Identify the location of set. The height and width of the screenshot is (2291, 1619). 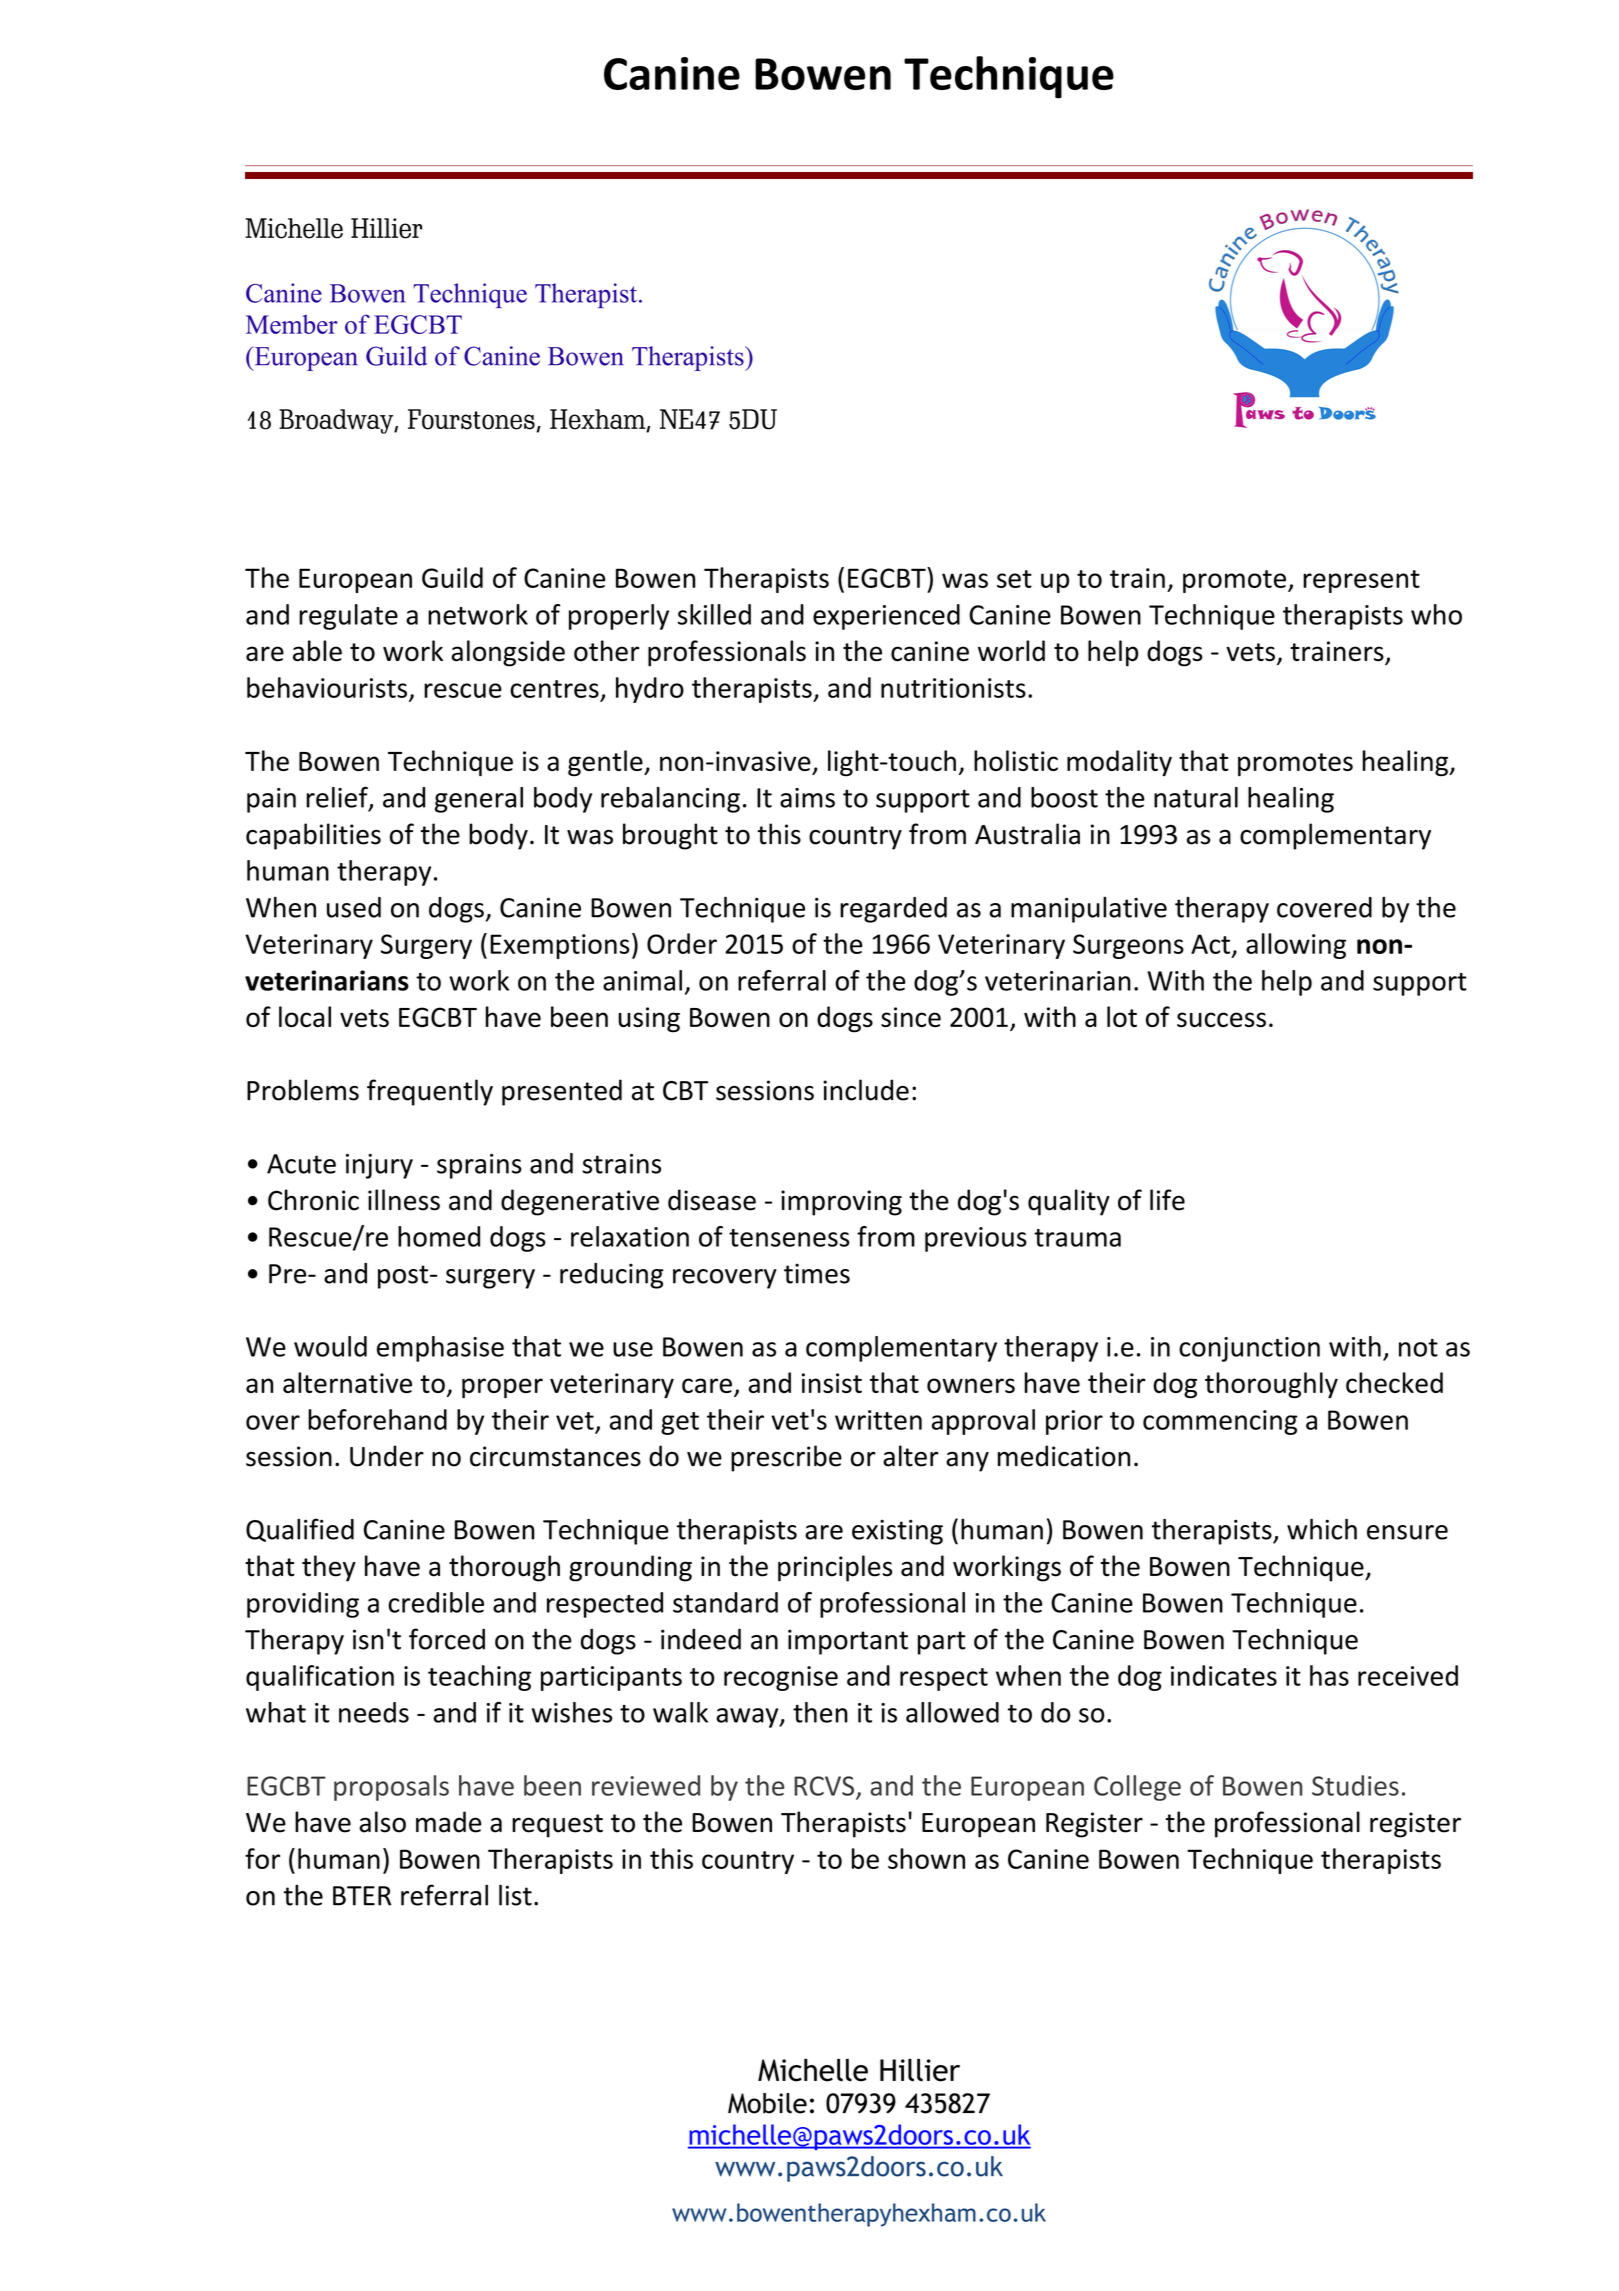
(1014, 579).
